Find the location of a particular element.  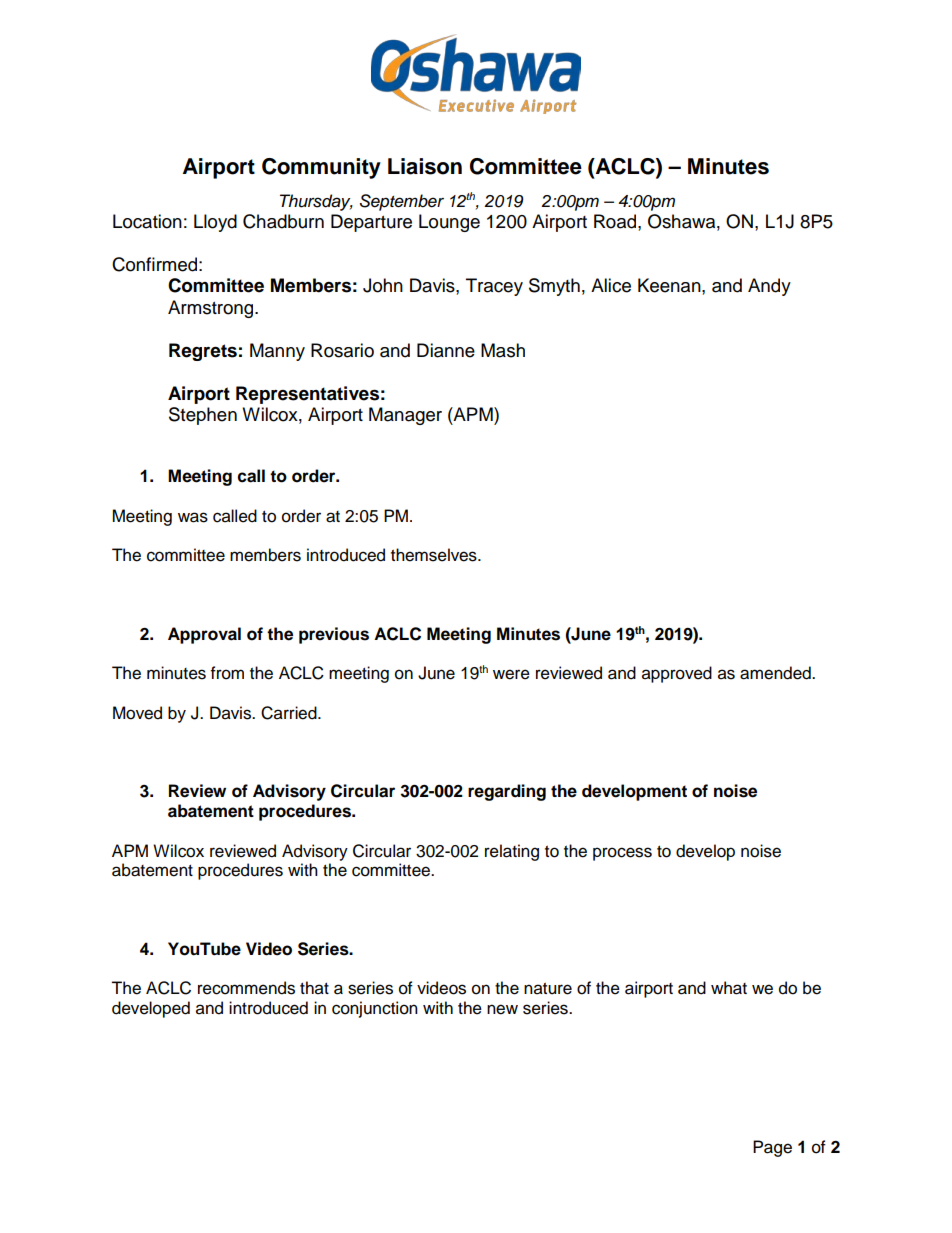

process is located at coordinates (622, 854).
